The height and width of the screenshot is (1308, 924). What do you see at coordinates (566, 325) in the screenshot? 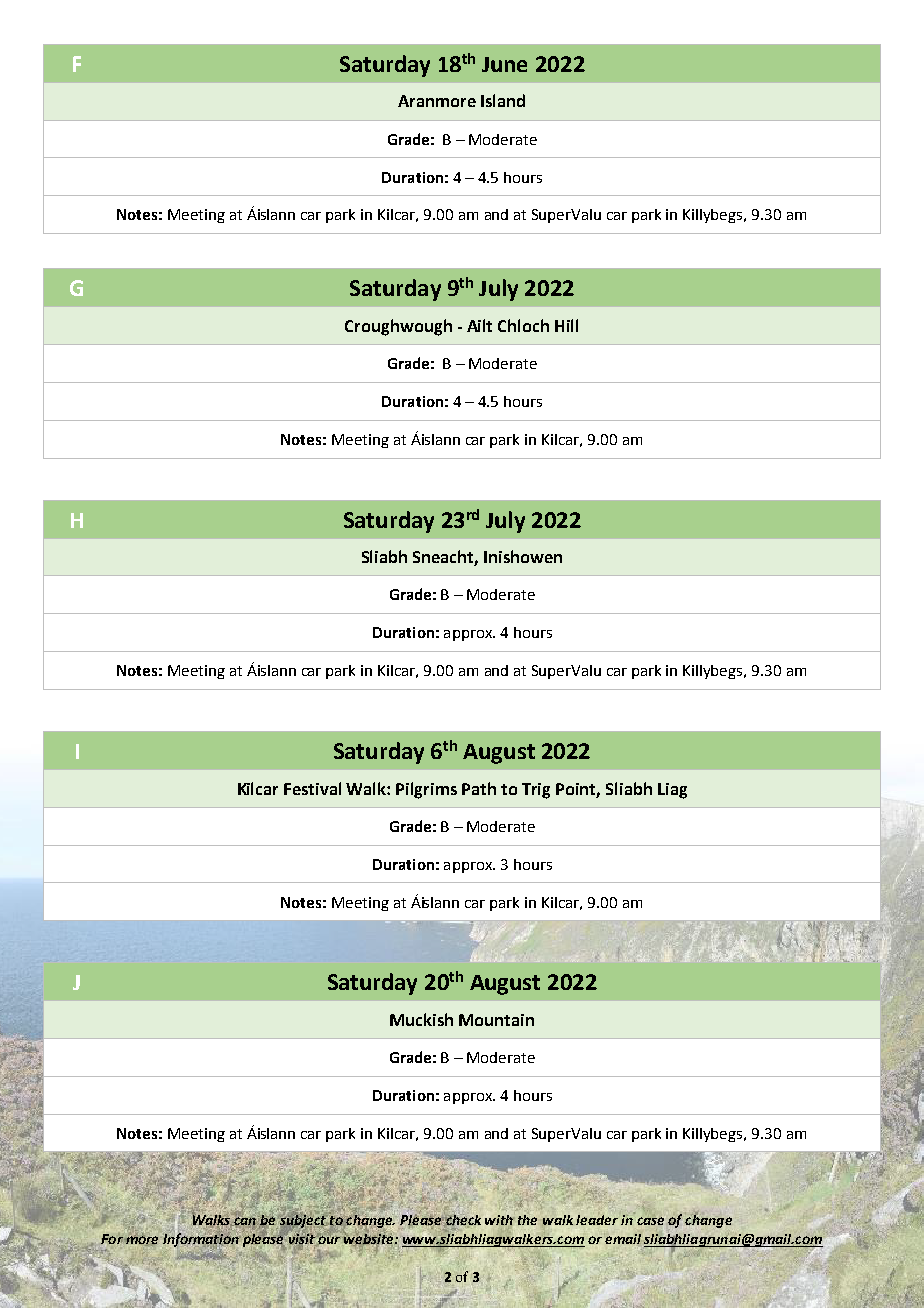
I see `Hill` at bounding box center [566, 325].
